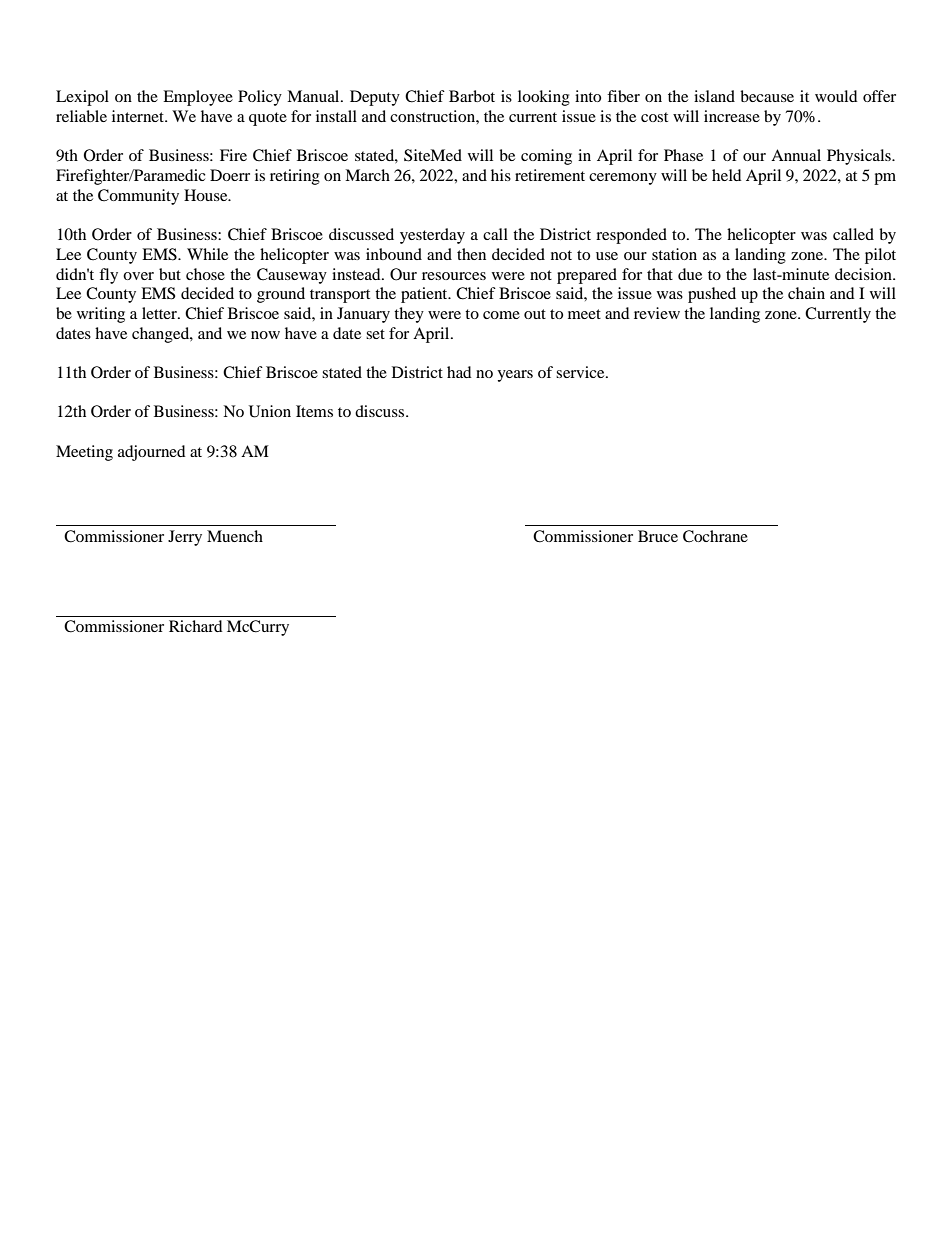 The width and height of the screenshot is (952, 1233). I want to click on because, so click(767, 96).
